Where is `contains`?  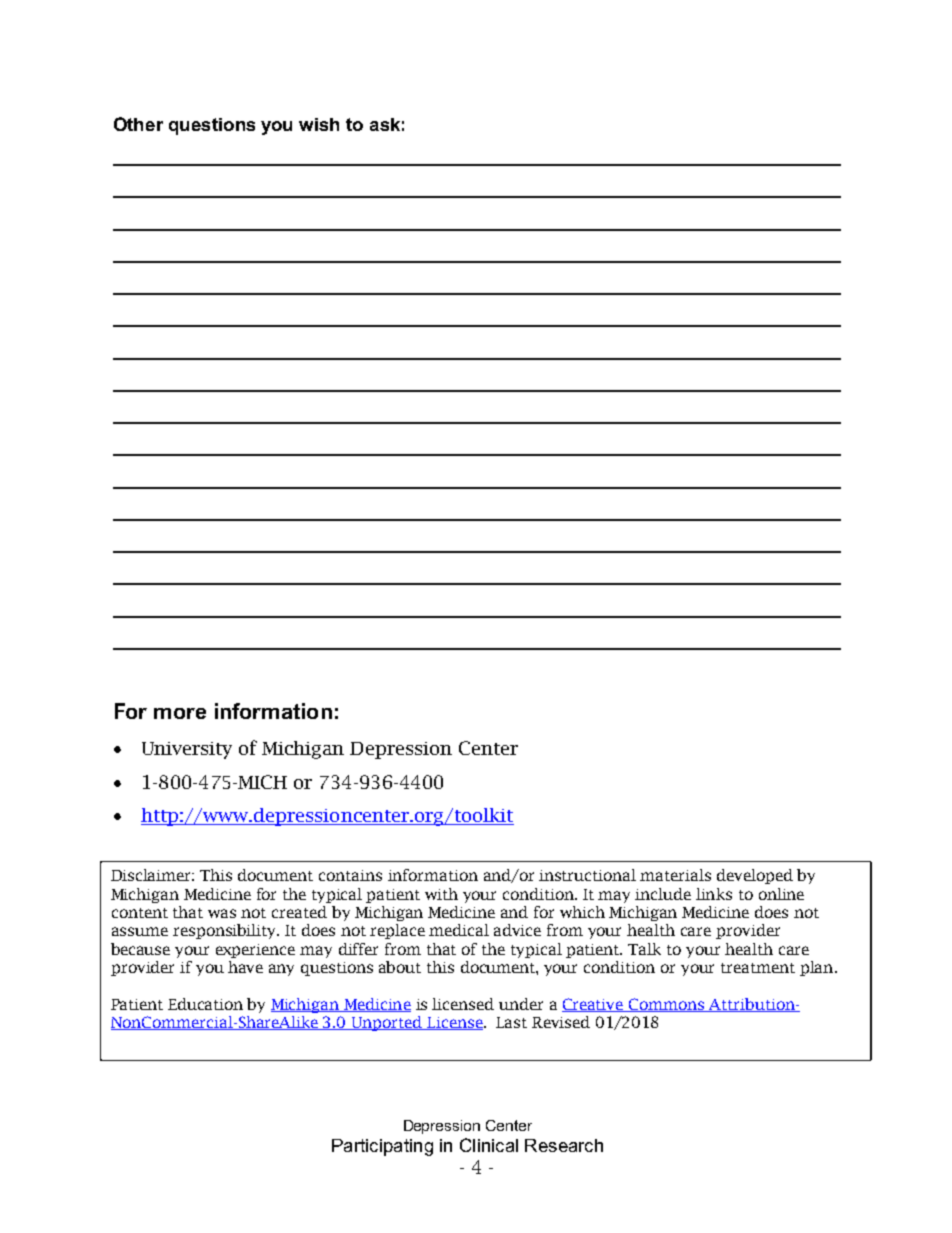
contains is located at coordinates (350, 875).
